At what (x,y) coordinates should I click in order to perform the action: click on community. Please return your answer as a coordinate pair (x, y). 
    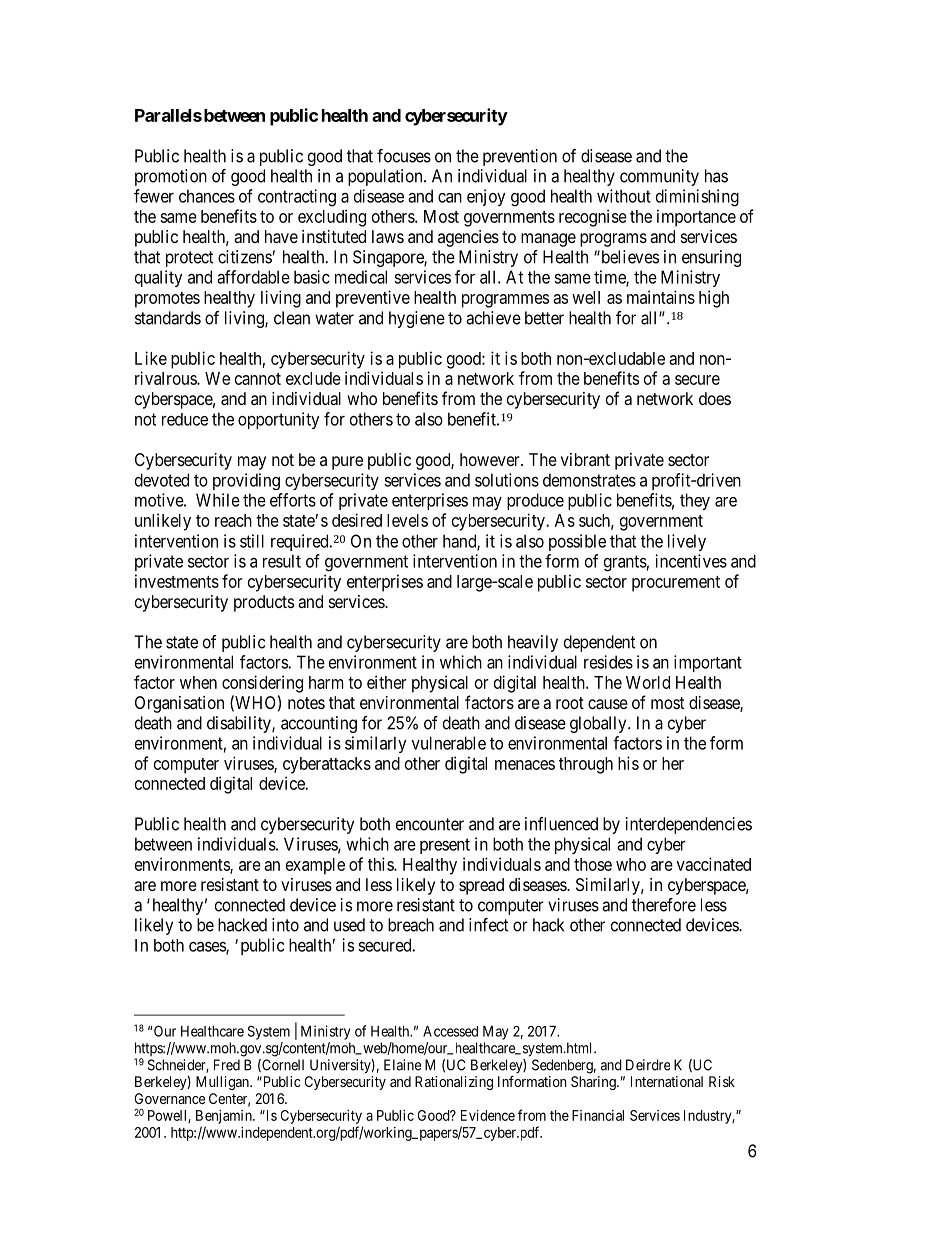
    Looking at the image, I should click on (659, 177).
